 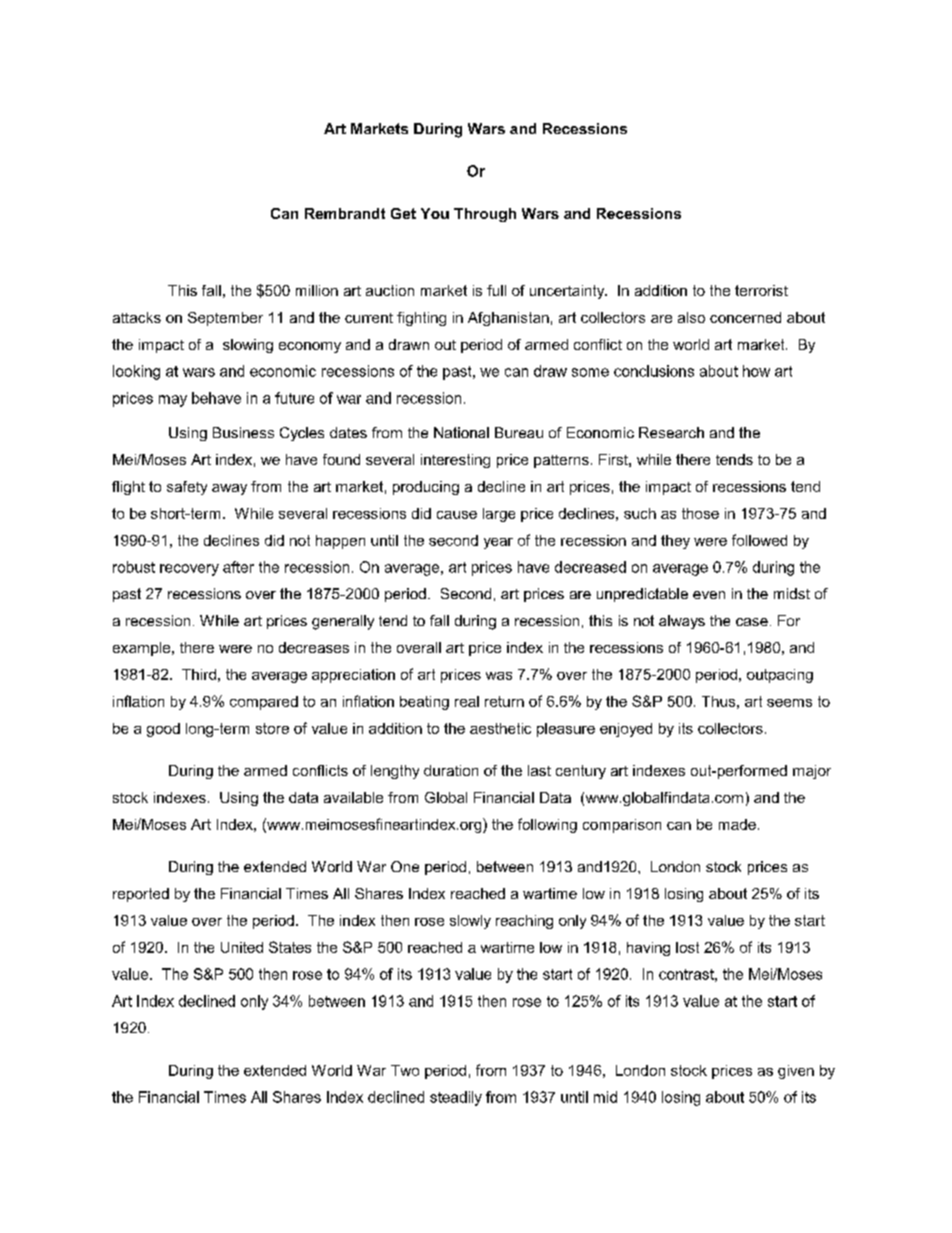 I want to click on case, so click(x=752, y=622).
